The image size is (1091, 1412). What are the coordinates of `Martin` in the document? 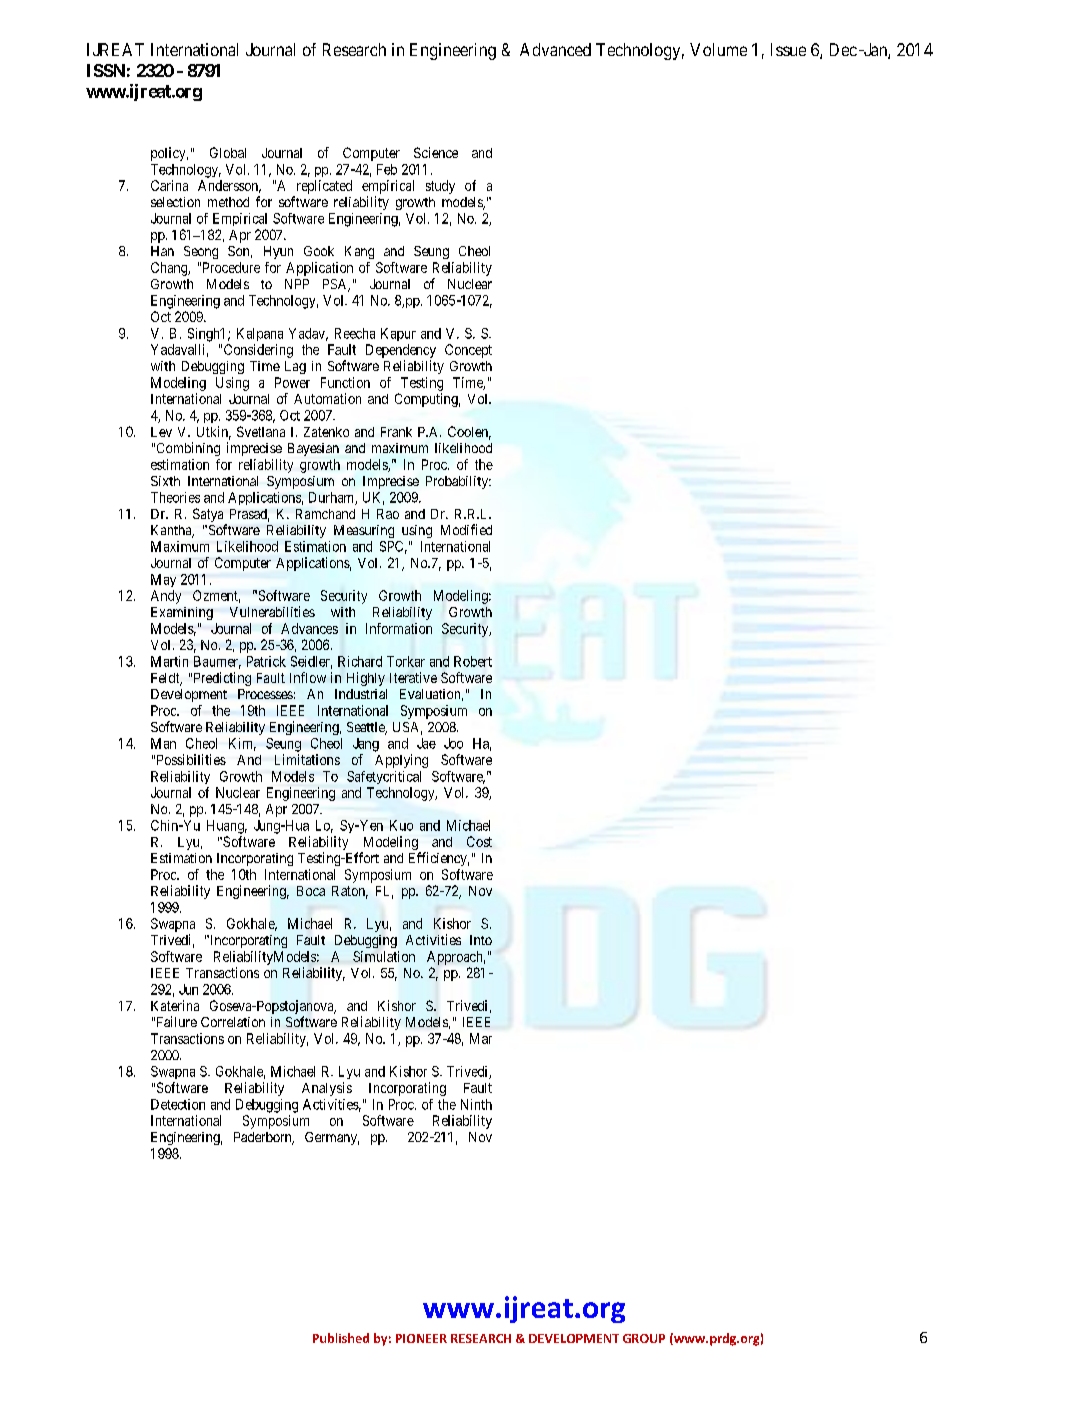 It's located at (169, 661).
